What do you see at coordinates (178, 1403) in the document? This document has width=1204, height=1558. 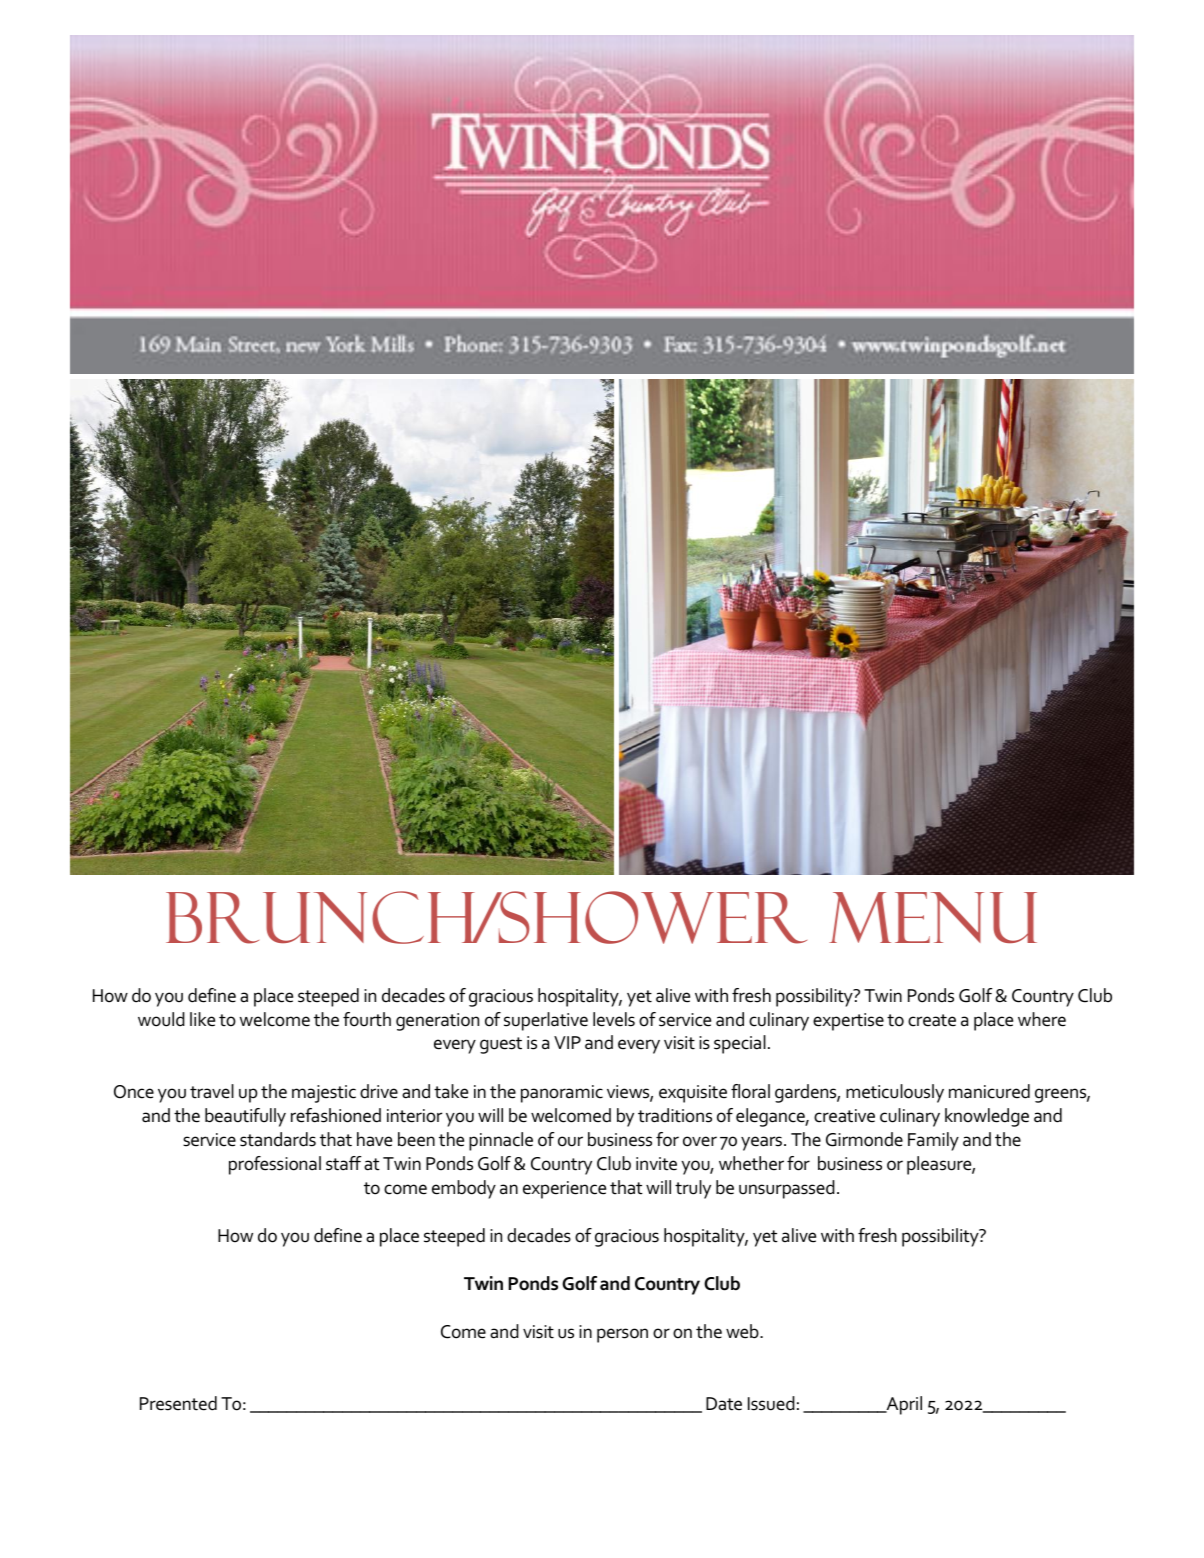 I see `Presented` at bounding box center [178, 1403].
